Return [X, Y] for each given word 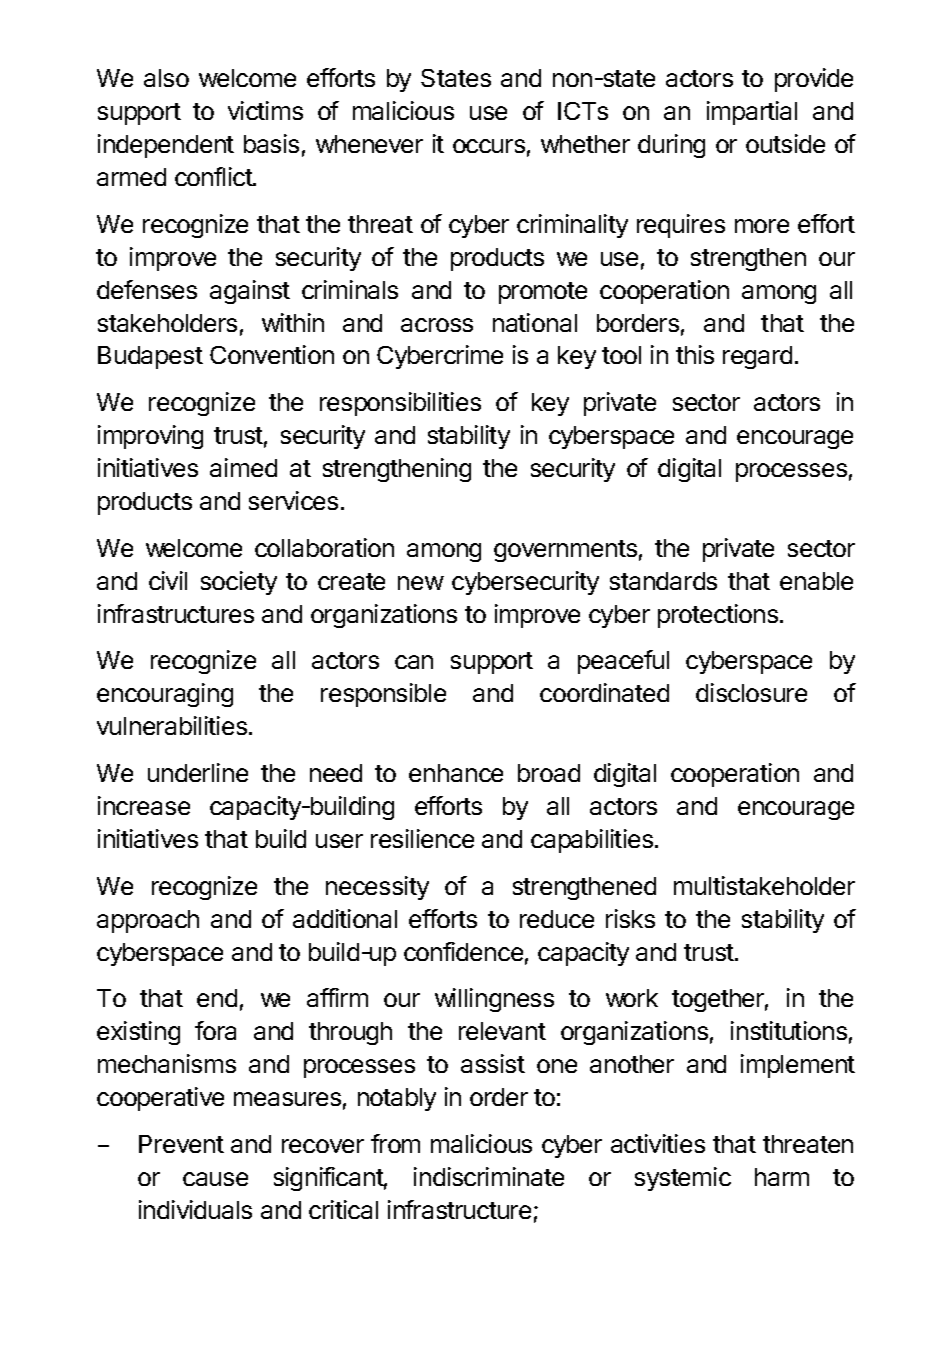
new [421, 583]
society [239, 583]
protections [719, 616]
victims [265, 110]
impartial [752, 113]
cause [215, 1179]
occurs [489, 146]
